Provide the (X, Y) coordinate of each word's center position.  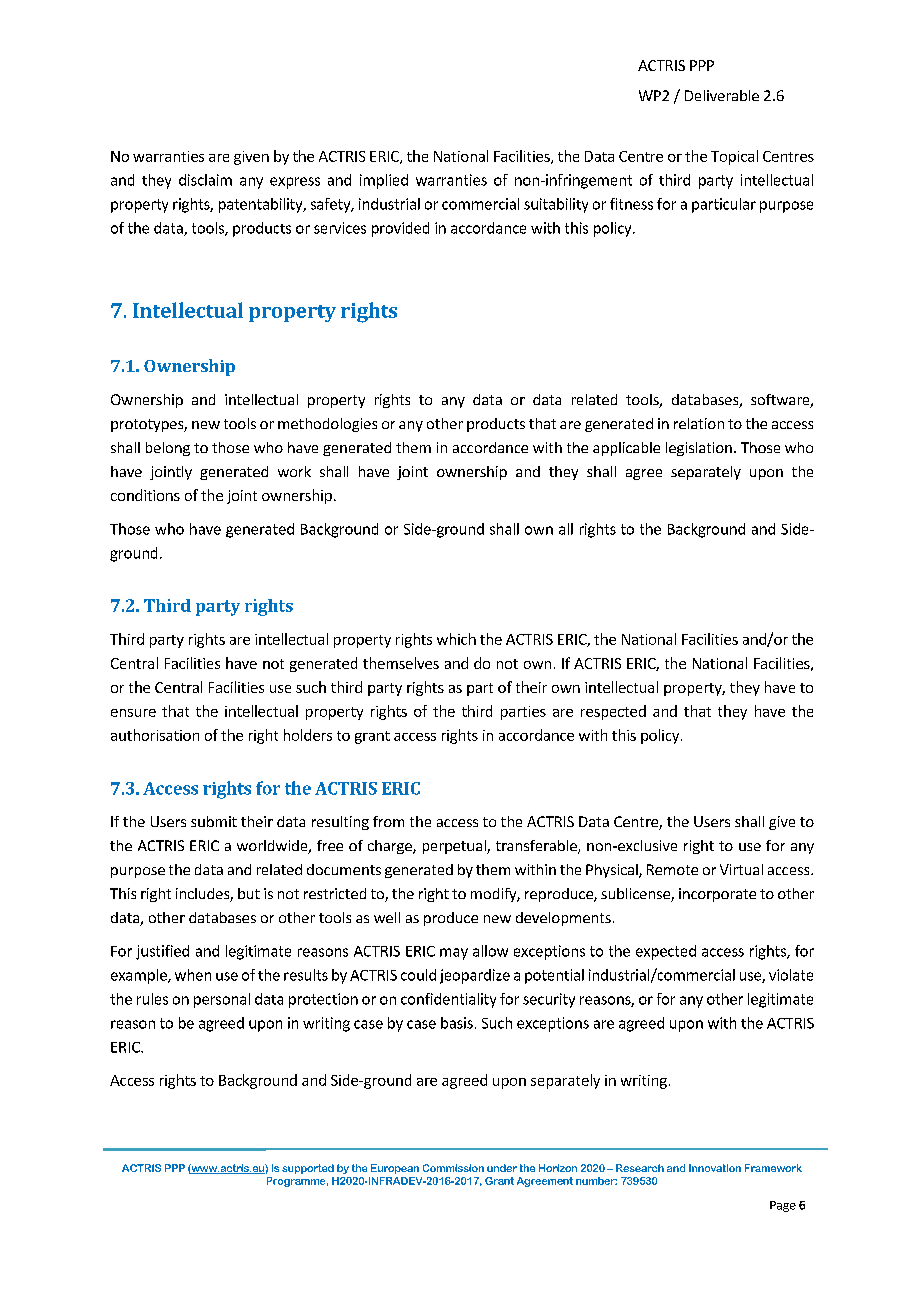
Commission (453, 1168)
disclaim (205, 180)
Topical (734, 157)
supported (308, 1169)
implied (384, 181)
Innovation (715, 1168)
